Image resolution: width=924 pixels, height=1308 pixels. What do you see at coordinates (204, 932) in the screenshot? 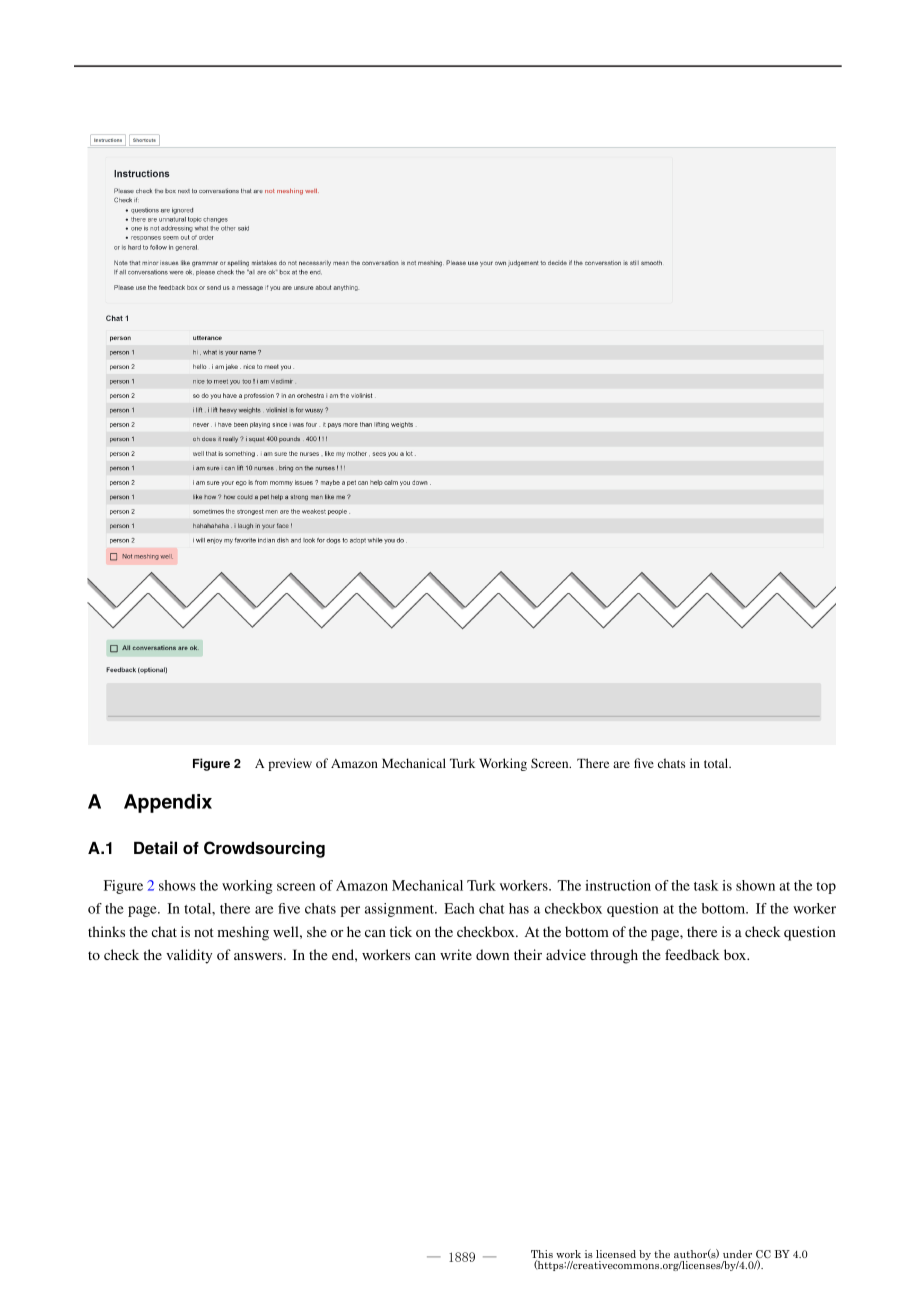
I see `not` at bounding box center [204, 932].
